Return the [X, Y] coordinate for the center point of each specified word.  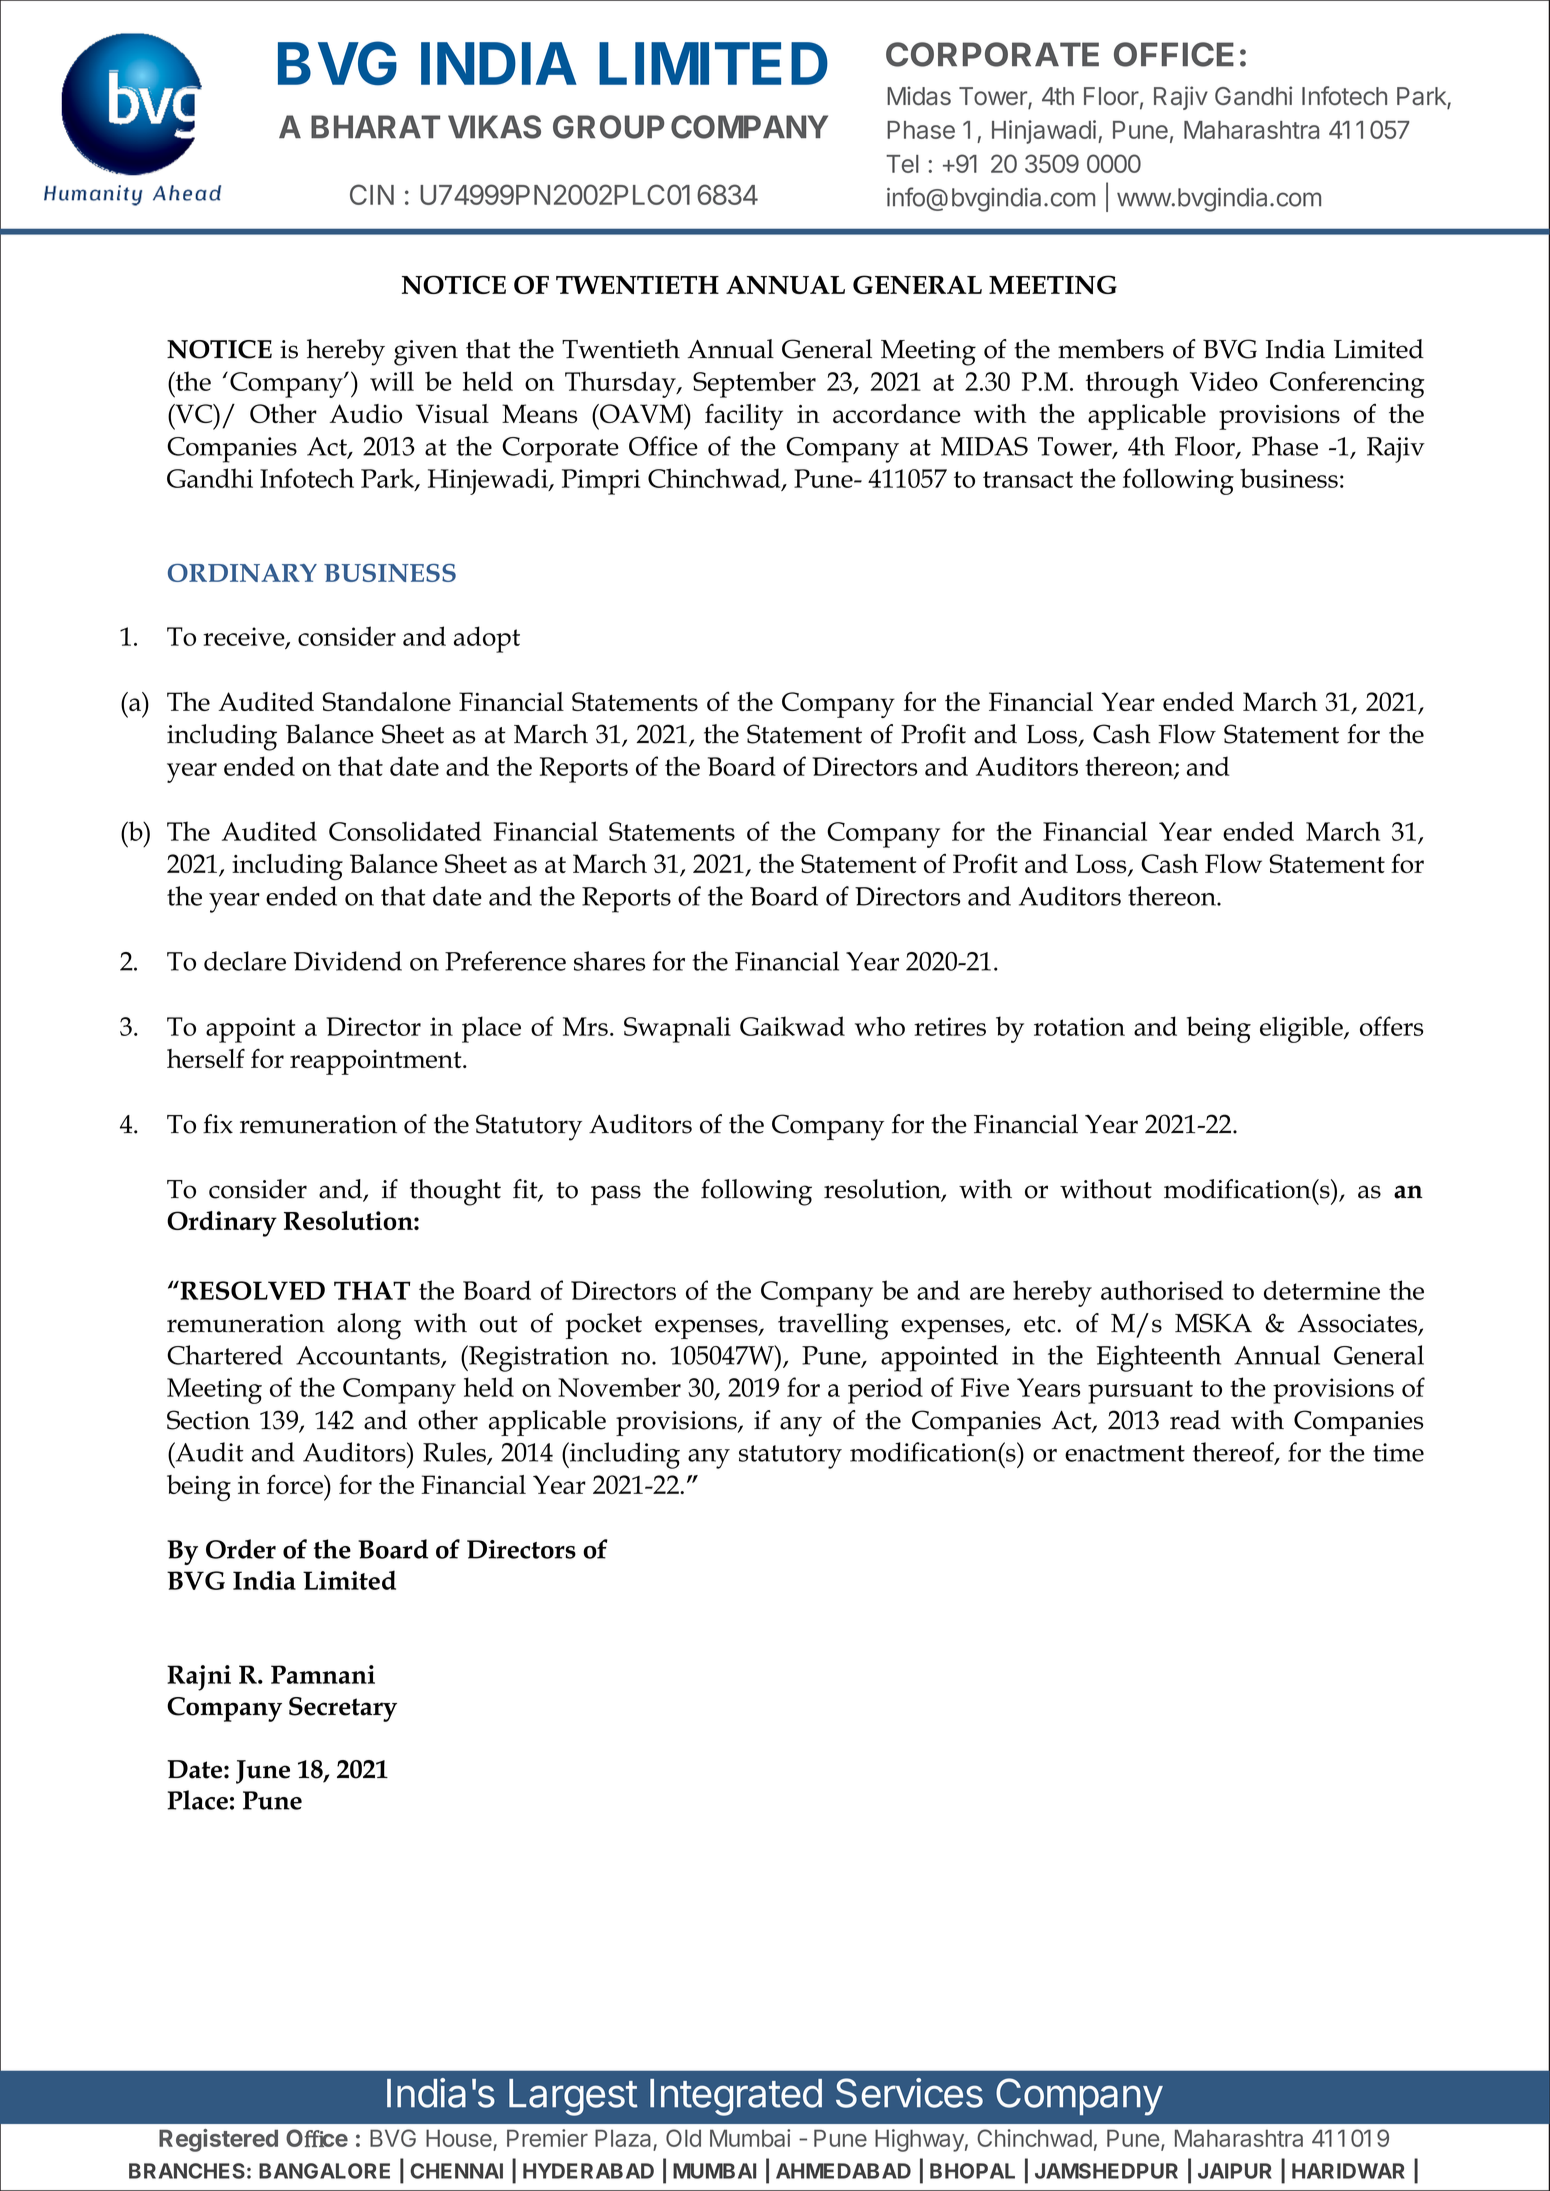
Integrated [736, 2097]
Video [1224, 381]
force [296, 1484]
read [1195, 1420]
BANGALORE [324, 2171]
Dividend [348, 961]
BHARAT [375, 126]
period [885, 1390]
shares [609, 961]
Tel [902, 164]
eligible [1302, 1029]
